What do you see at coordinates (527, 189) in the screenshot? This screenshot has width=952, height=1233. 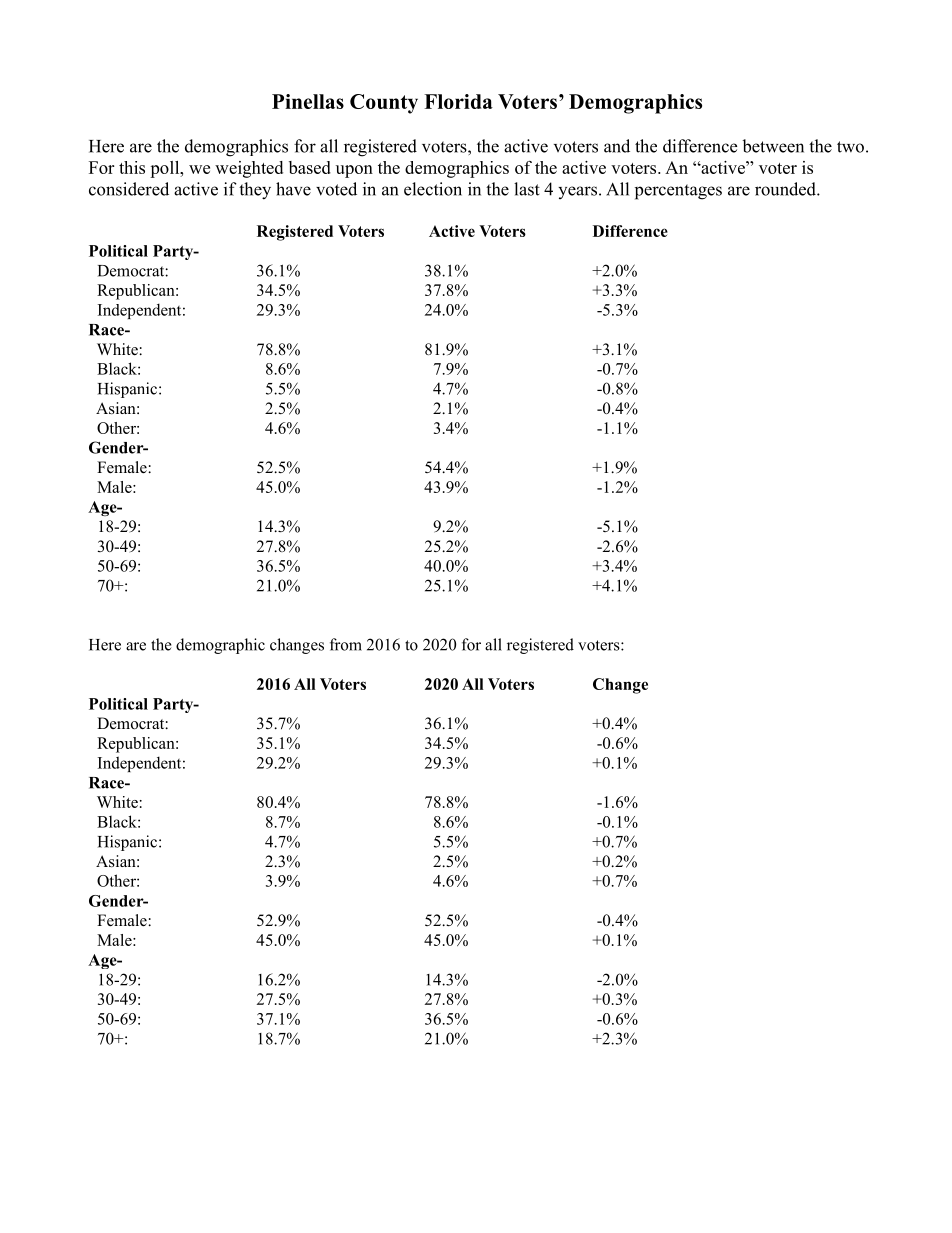 I see `last` at bounding box center [527, 189].
